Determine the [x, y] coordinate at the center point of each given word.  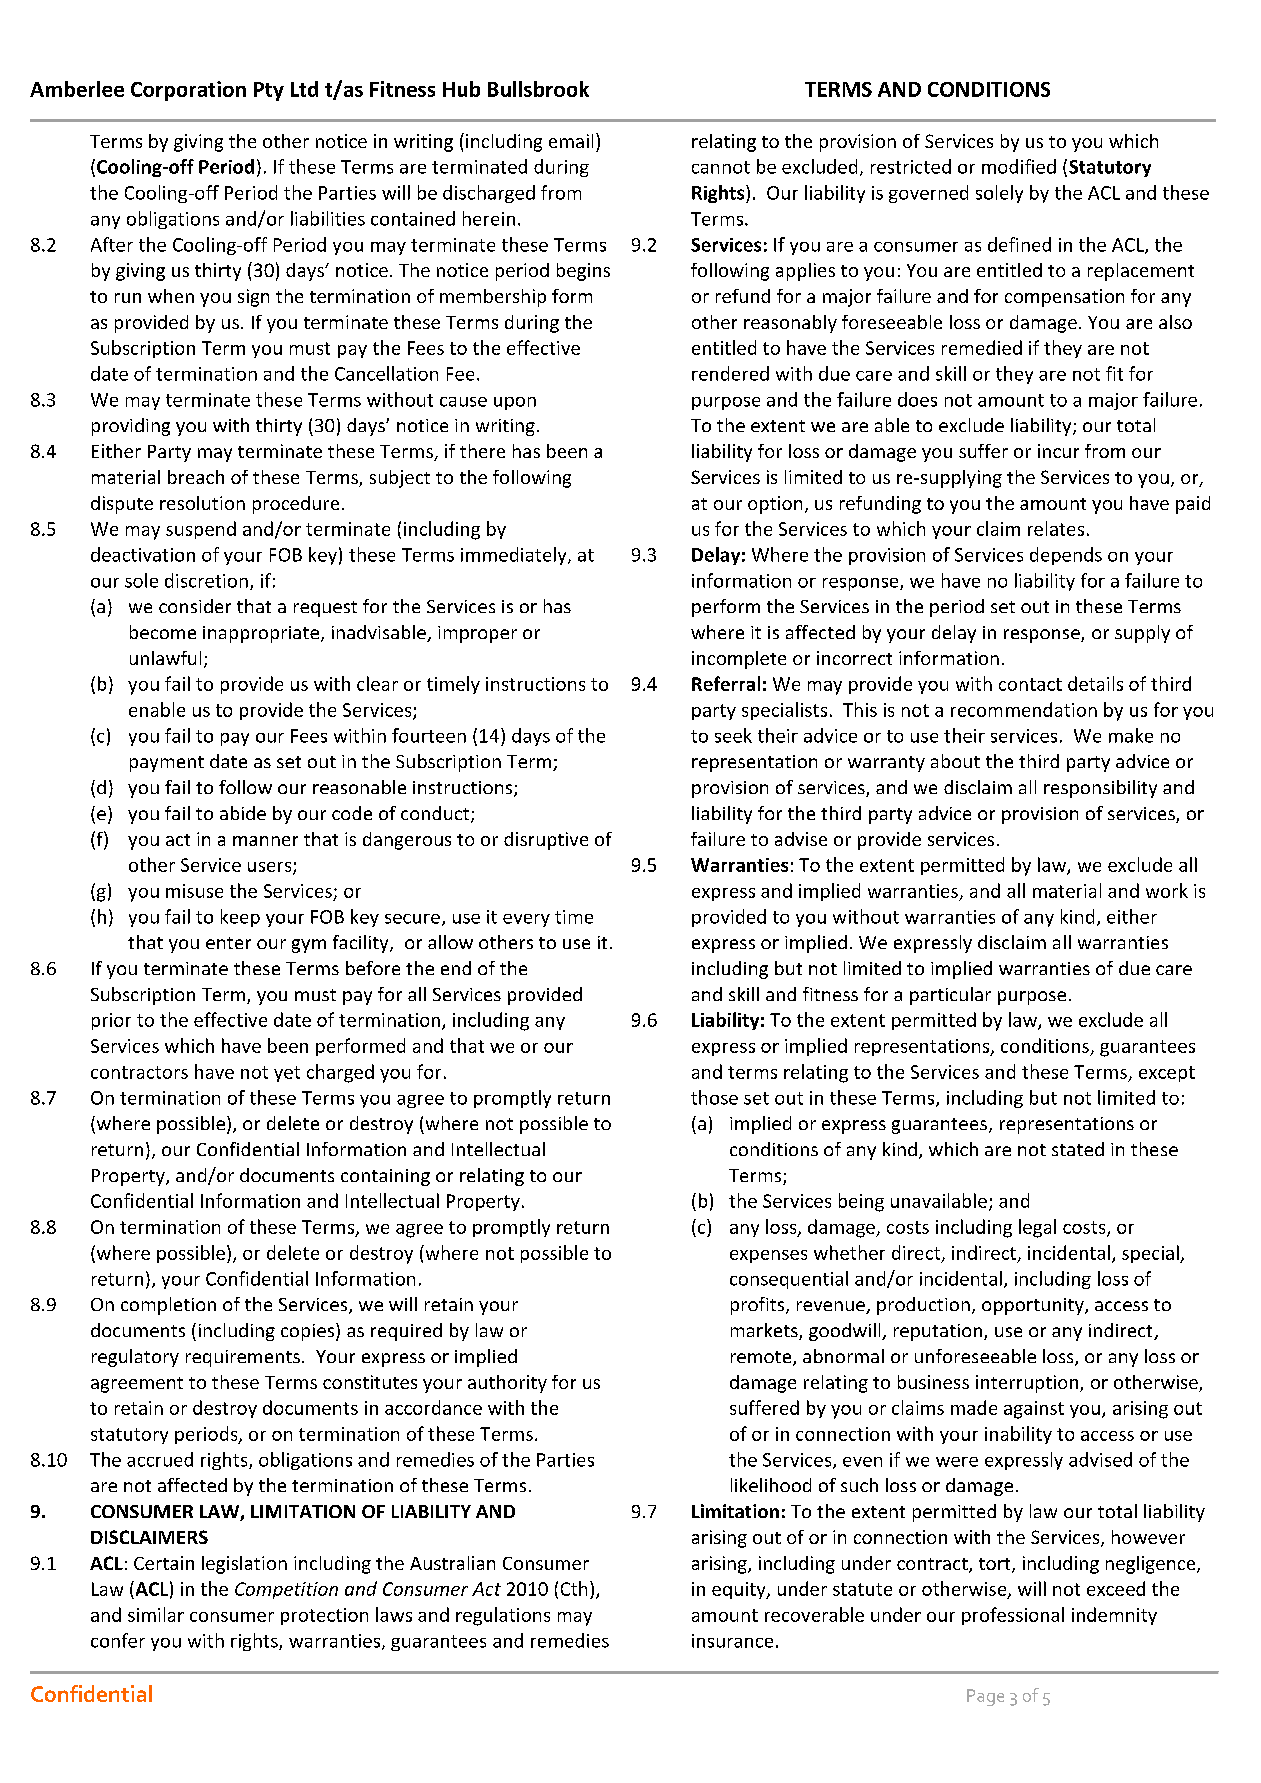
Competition [286, 1590]
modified [1019, 166]
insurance [732, 1641]
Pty [269, 91]
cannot [721, 167]
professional [1013, 1616]
